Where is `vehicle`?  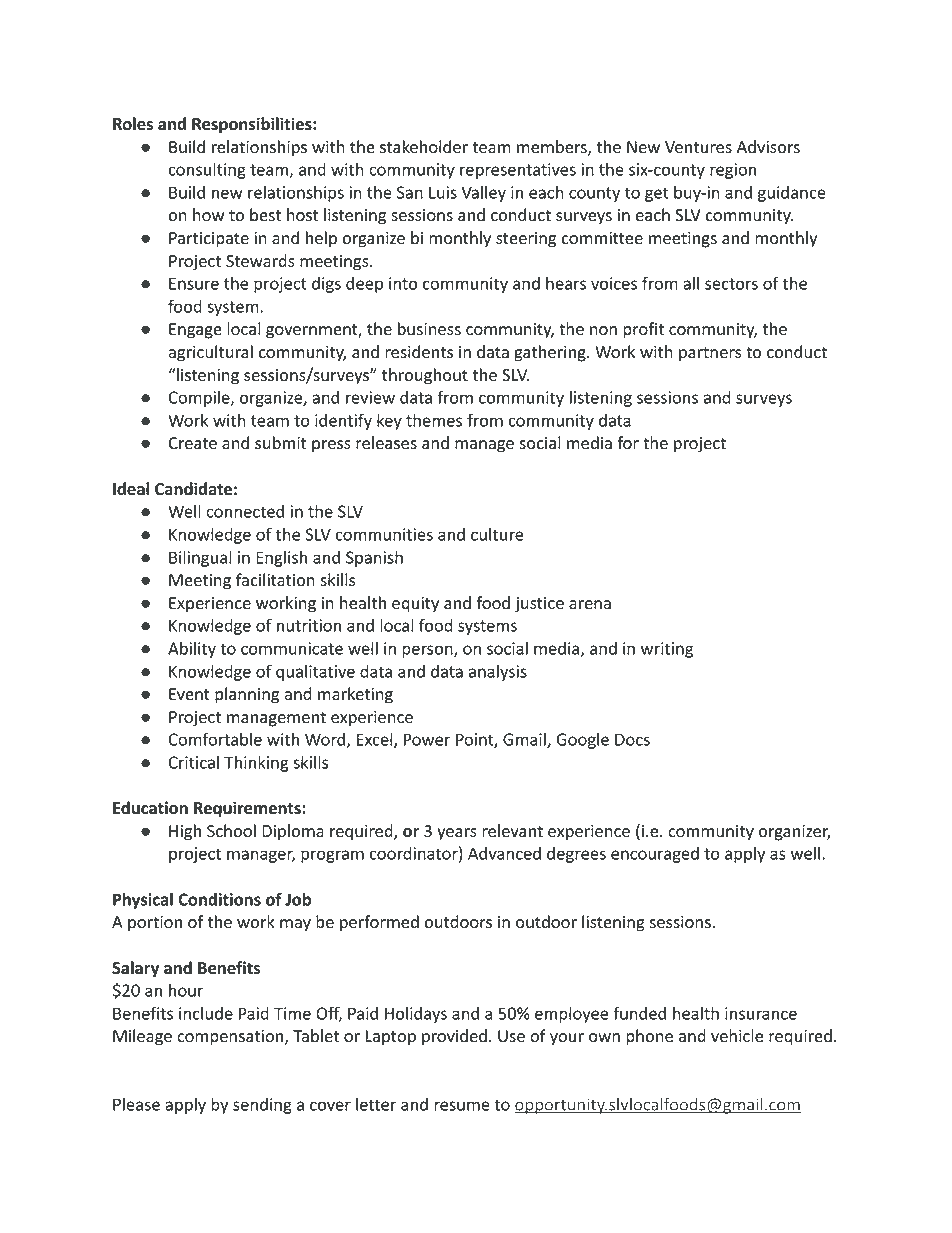 vehicle is located at coordinates (737, 1036).
